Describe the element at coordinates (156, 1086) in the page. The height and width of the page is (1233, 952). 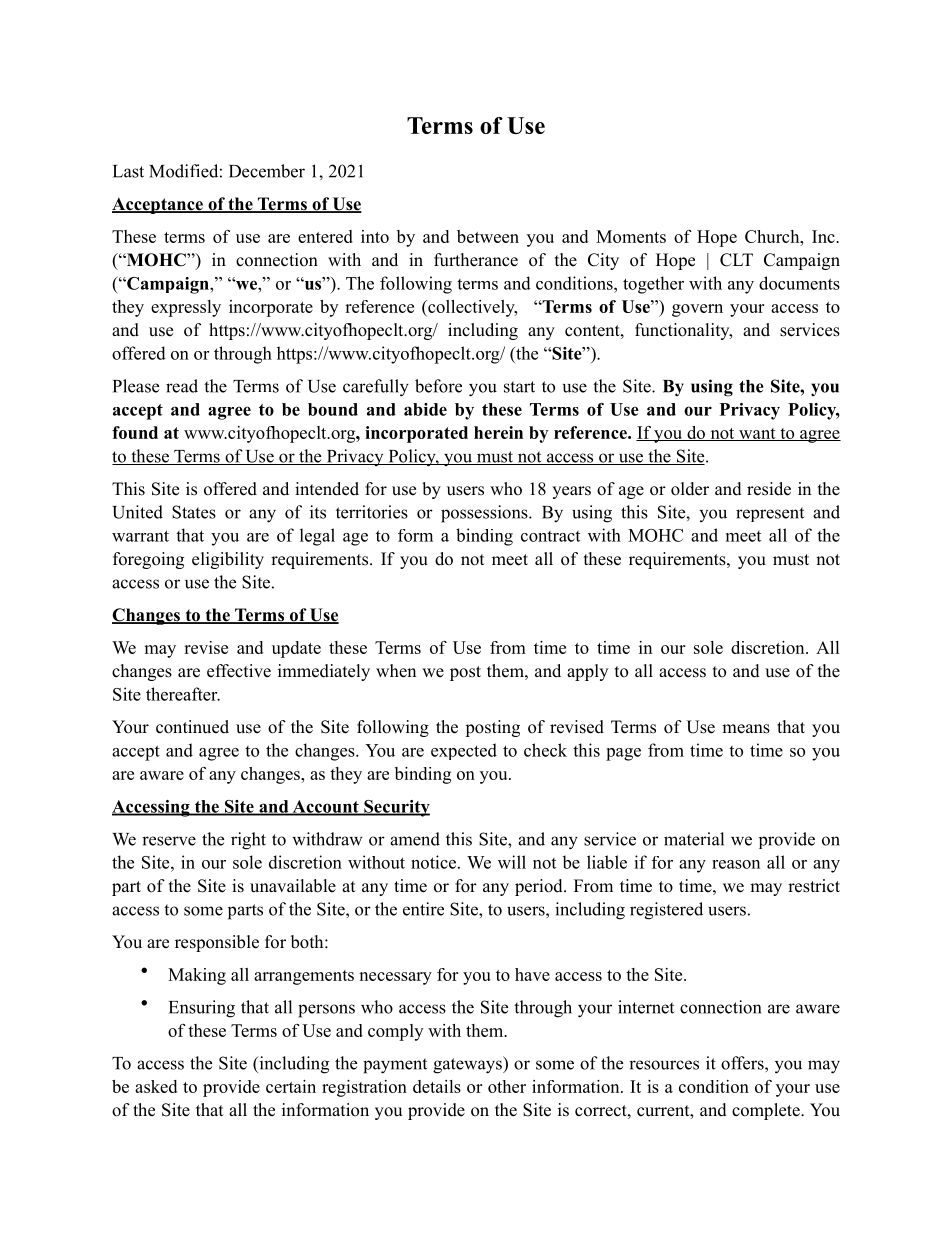
I see `asked` at that location.
